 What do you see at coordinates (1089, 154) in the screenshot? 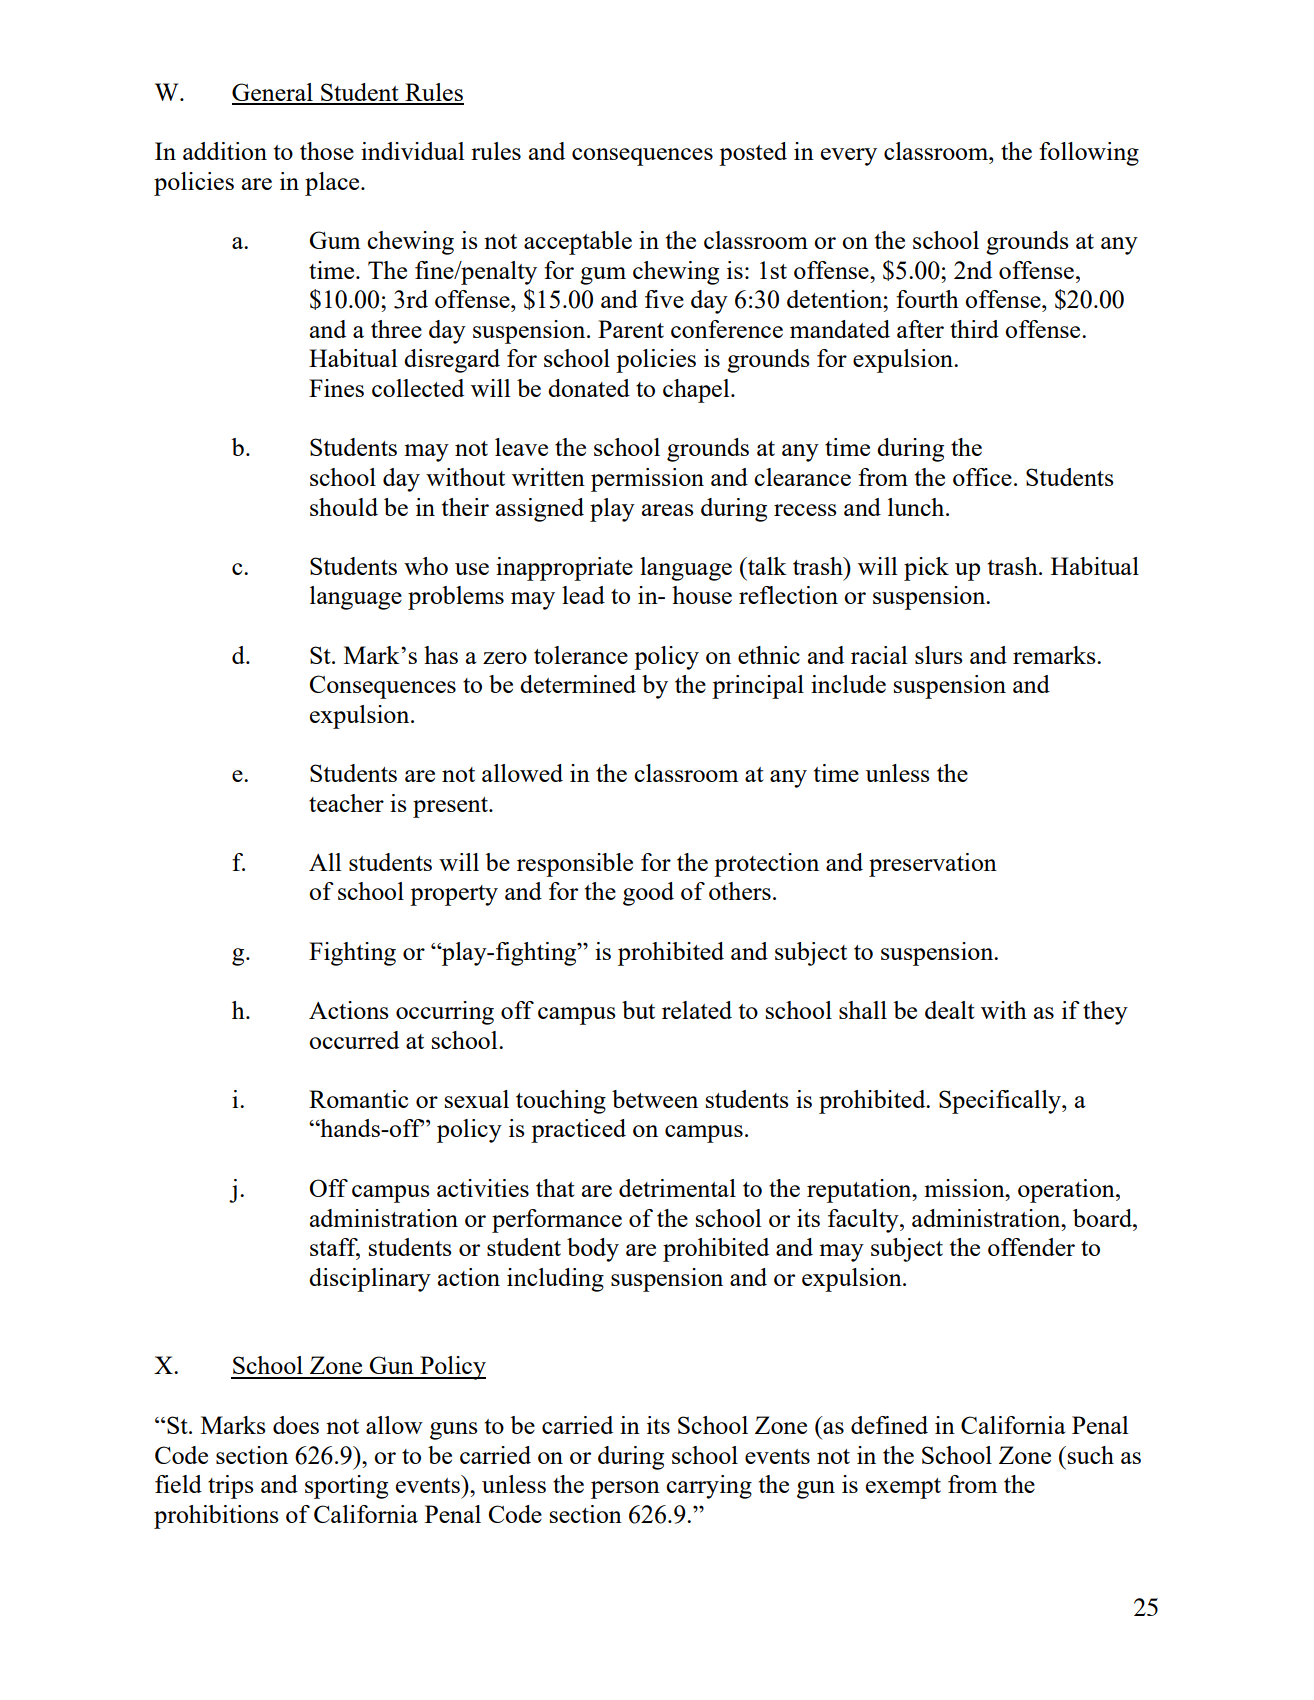
I see `following` at bounding box center [1089, 154].
